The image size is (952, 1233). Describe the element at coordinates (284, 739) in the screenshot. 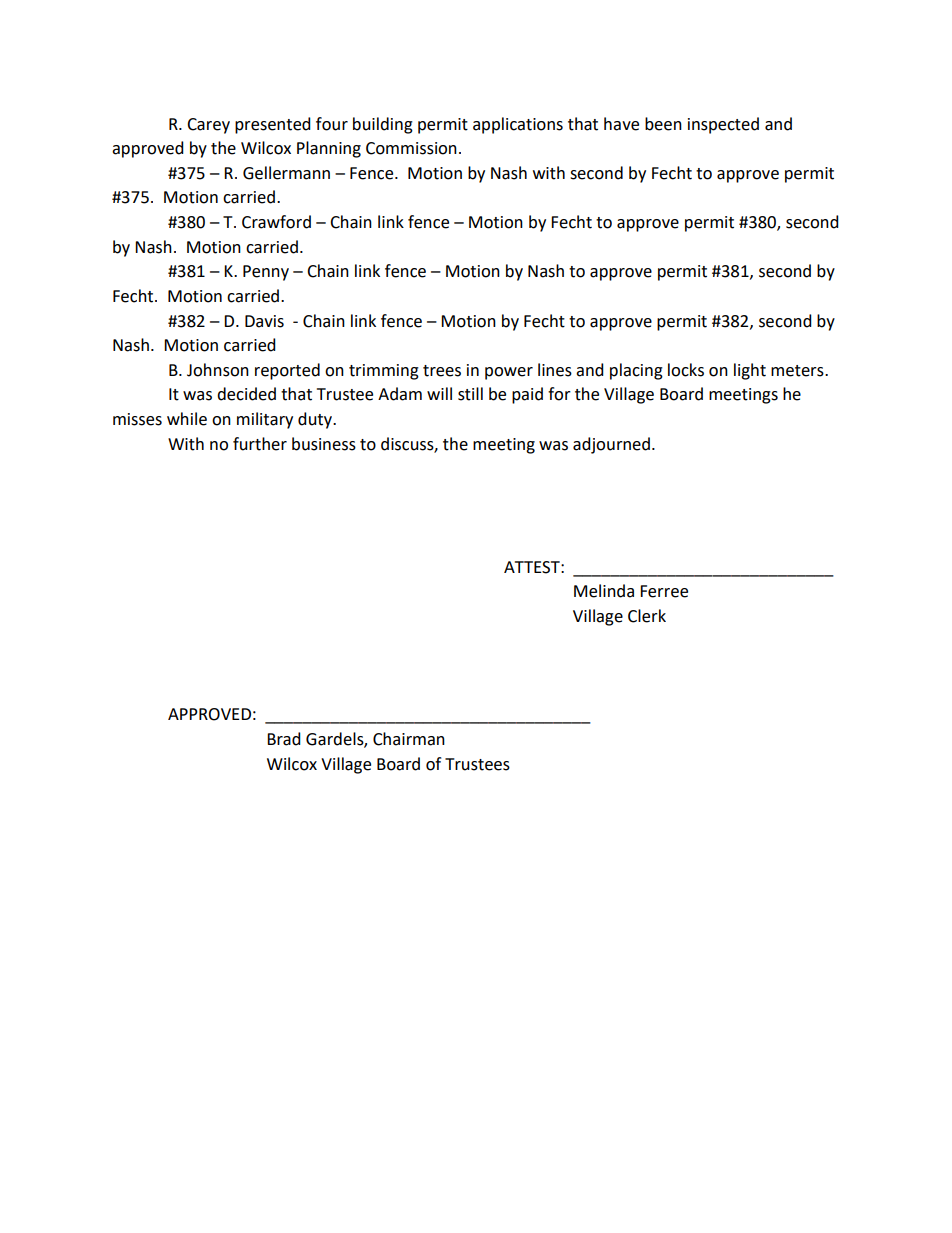

I see `Brad` at that location.
